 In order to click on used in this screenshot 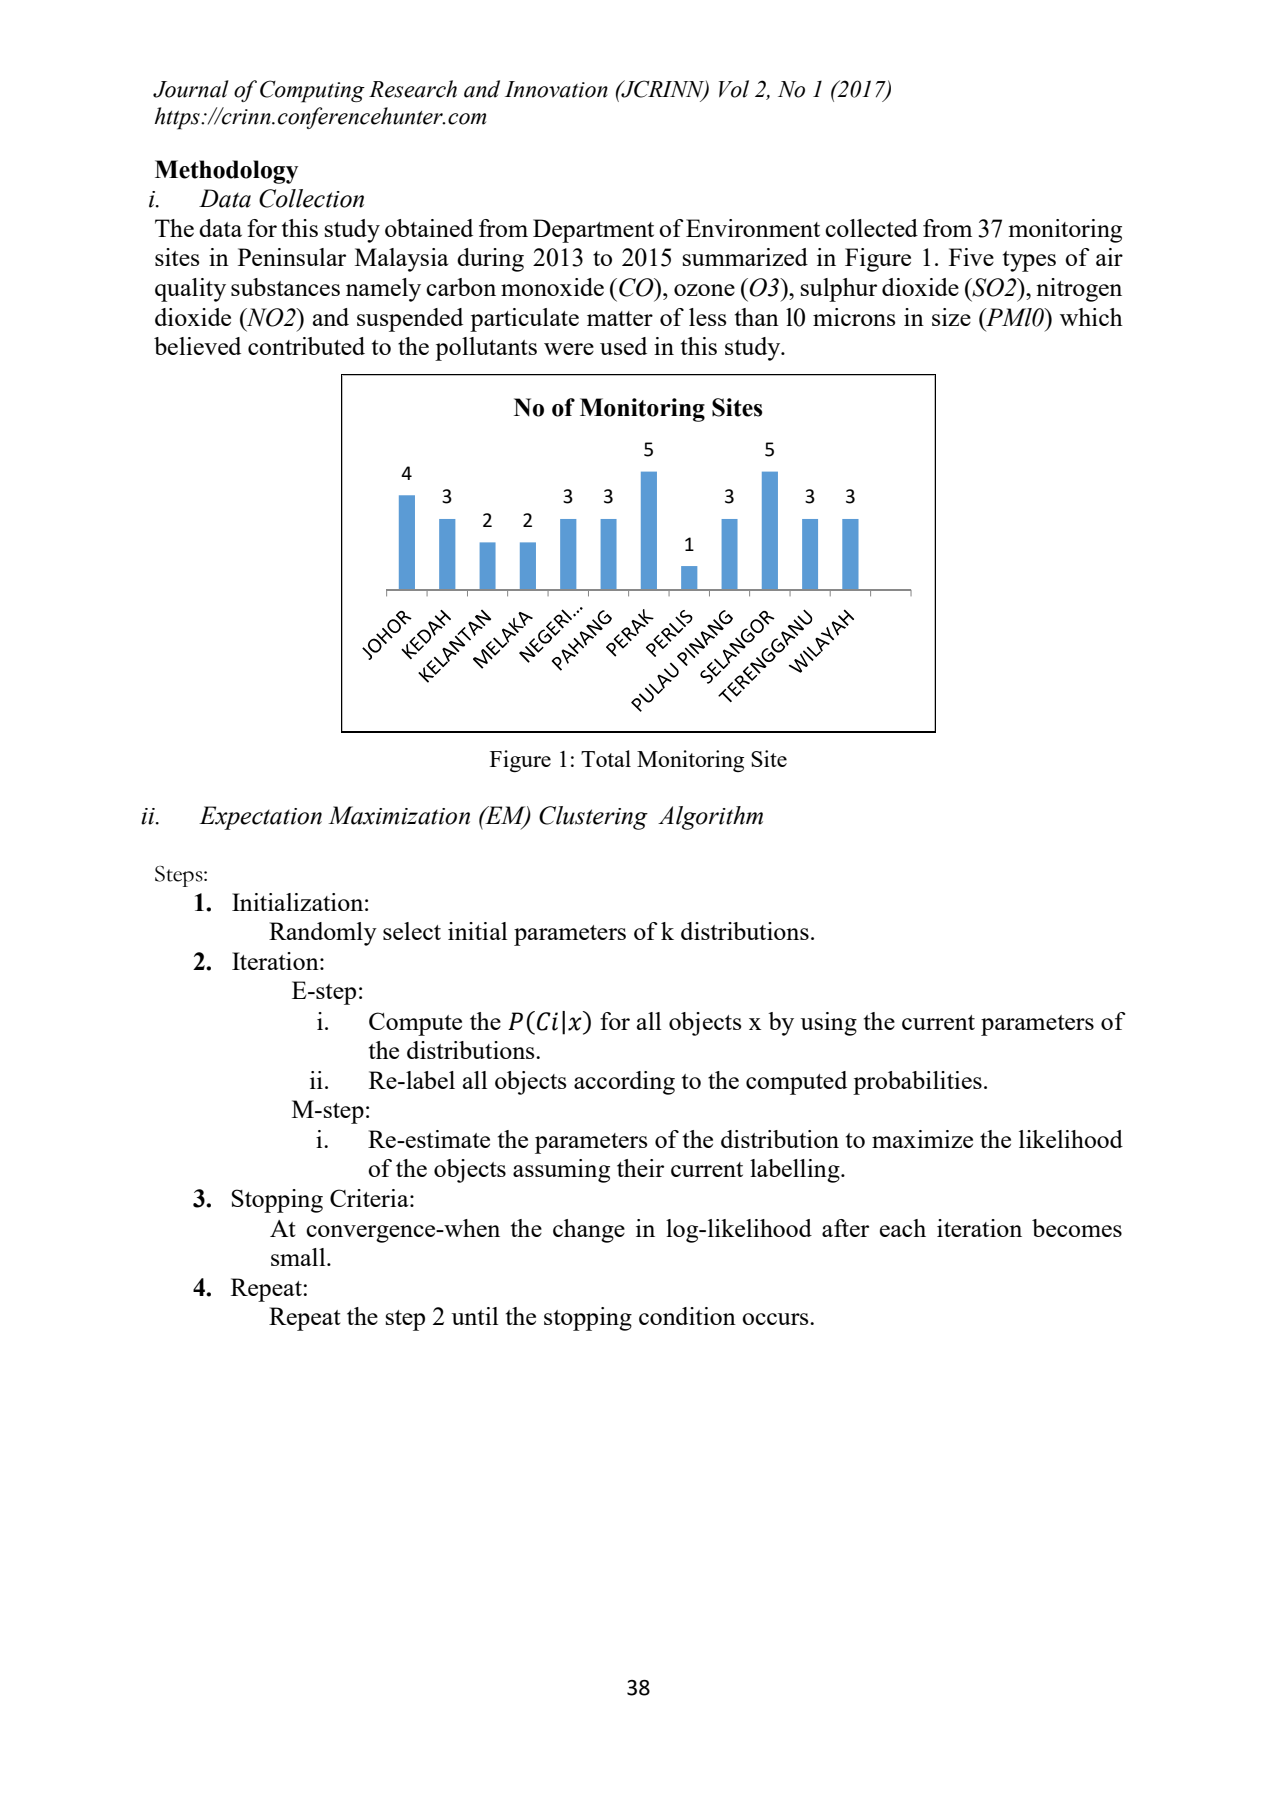, I will do `click(623, 346)`.
